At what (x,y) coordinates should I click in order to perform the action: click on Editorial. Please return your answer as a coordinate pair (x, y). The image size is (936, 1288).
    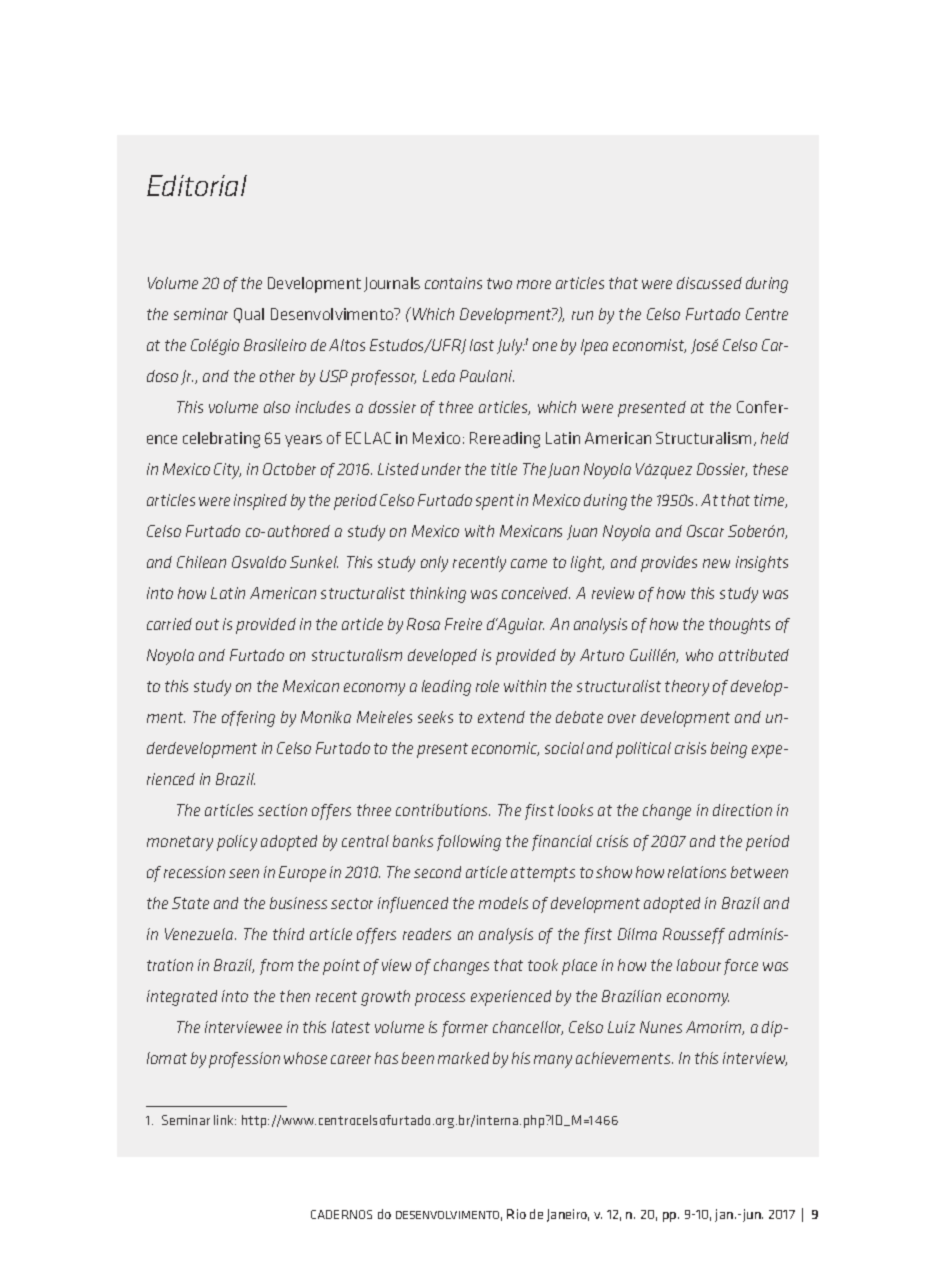
    Looking at the image, I should click on (197, 185).
